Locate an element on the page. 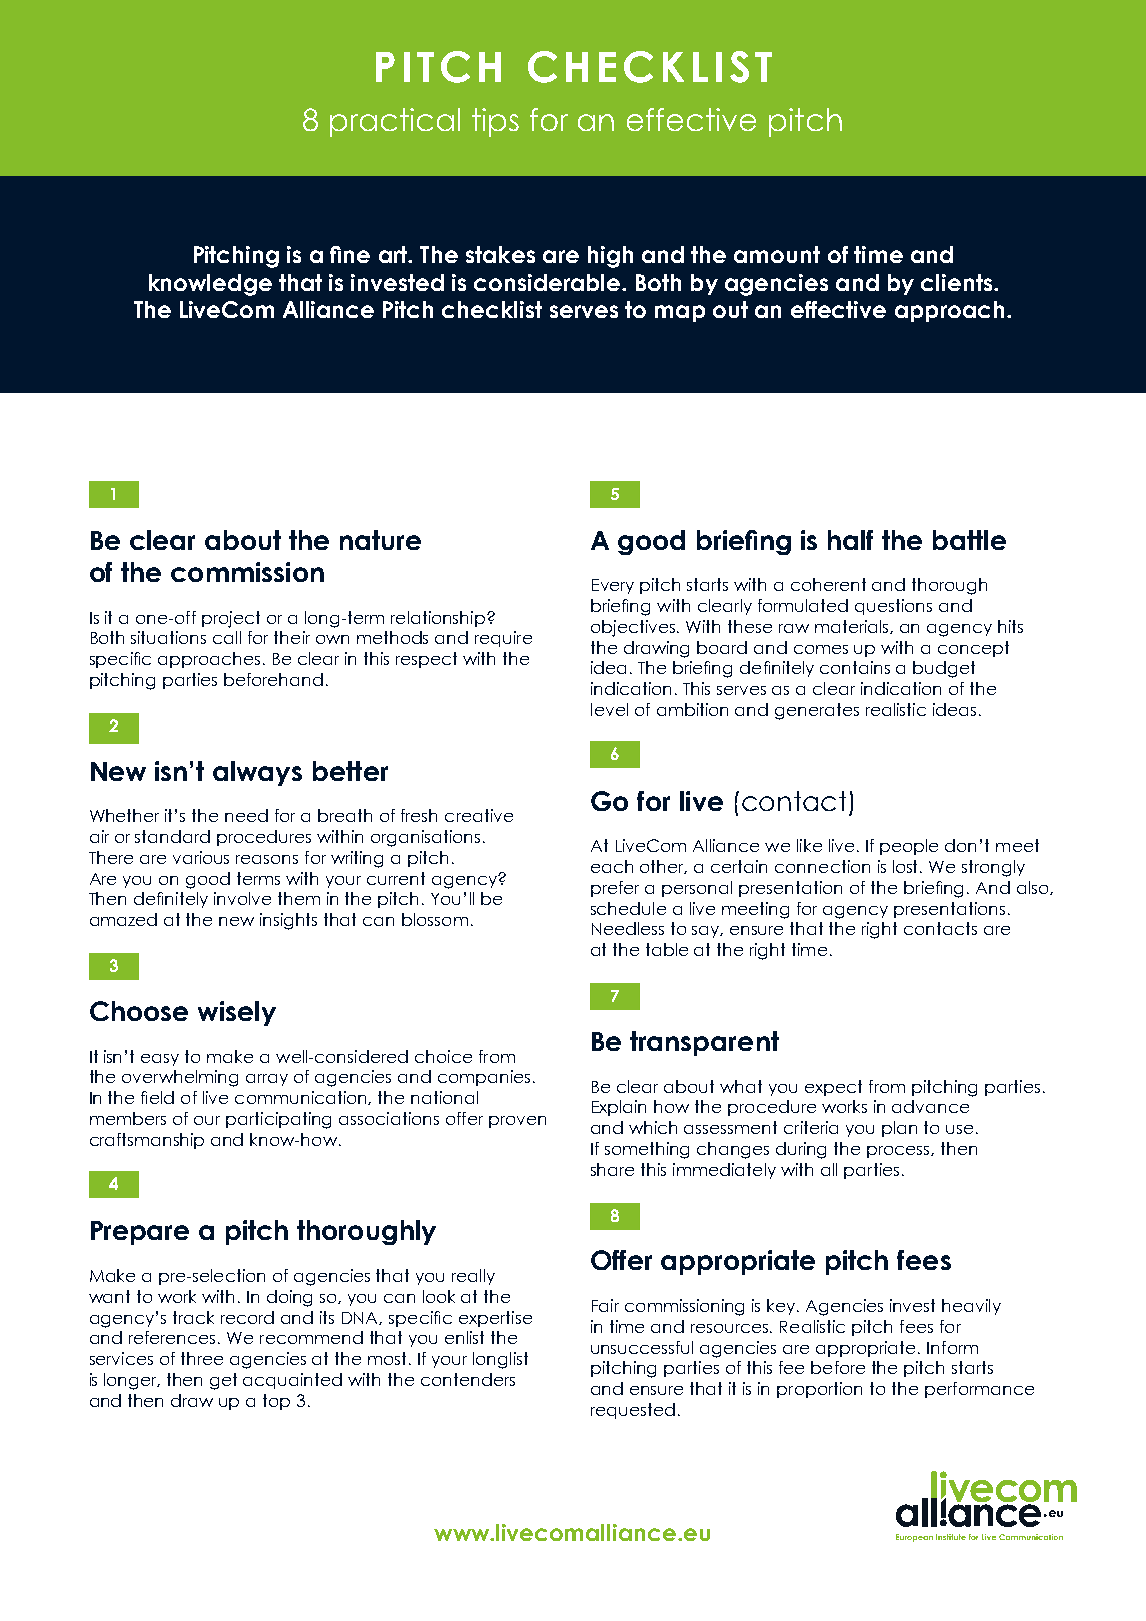 The height and width of the page is (1621, 1146). Every is located at coordinates (613, 586).
